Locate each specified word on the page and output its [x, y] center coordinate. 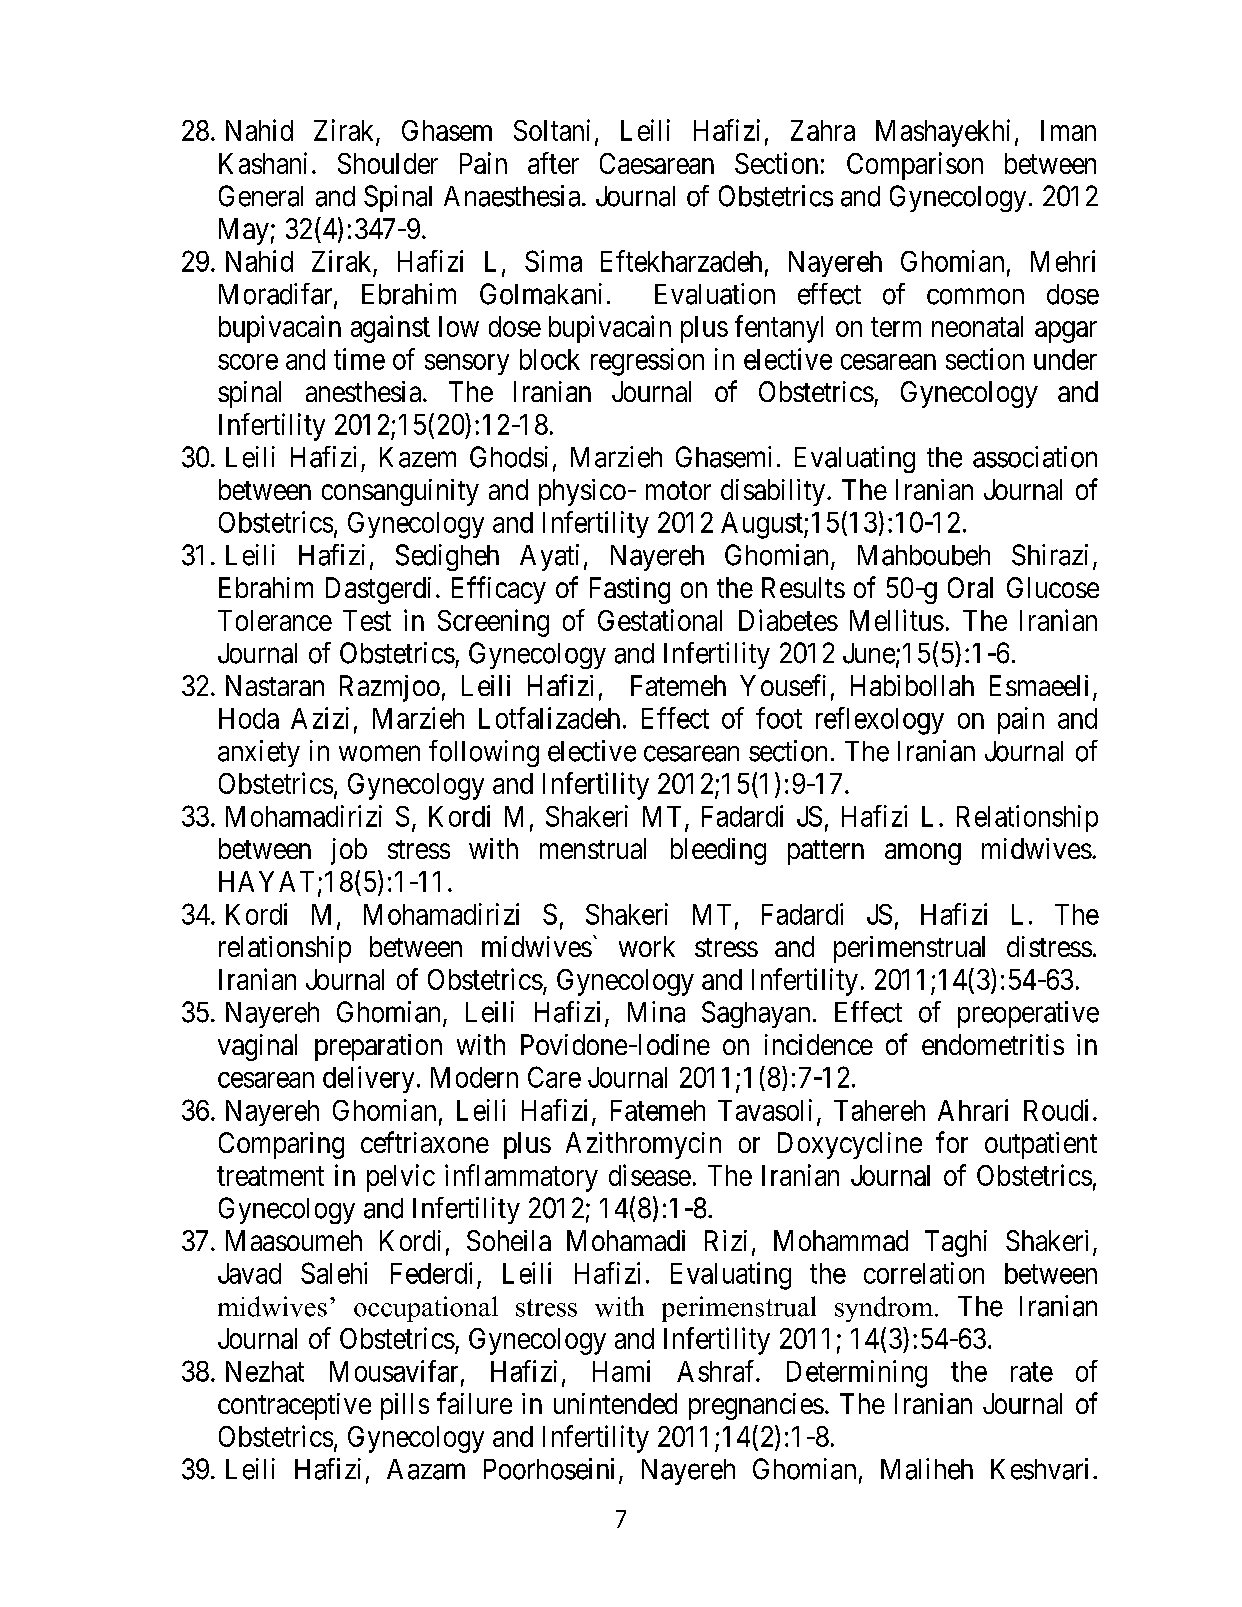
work [647, 946]
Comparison [915, 166]
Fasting [630, 590]
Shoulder [388, 163]
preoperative [1028, 1014]
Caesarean [657, 163]
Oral [970, 587]
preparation [378, 1047]
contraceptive [294, 1406]
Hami [621, 1371]
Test [367, 620]
